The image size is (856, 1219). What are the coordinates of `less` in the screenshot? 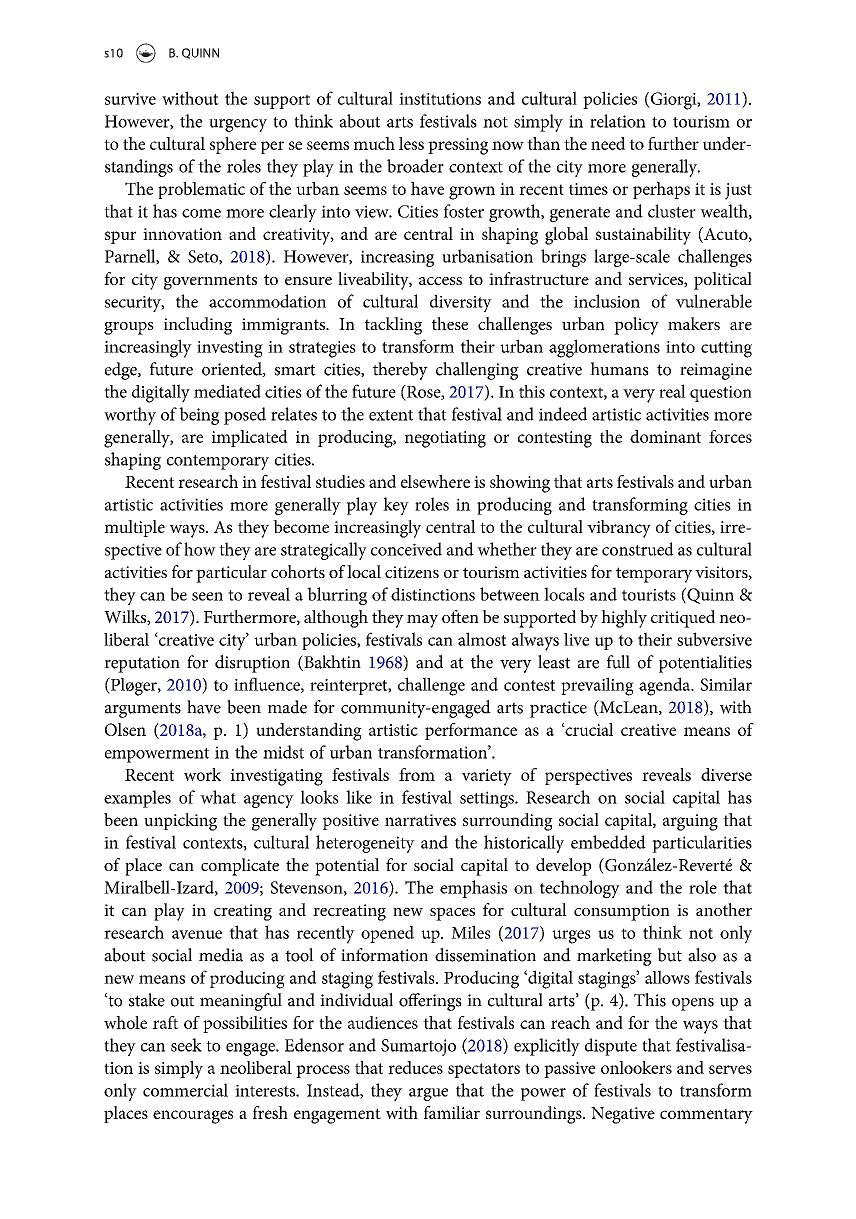 It's located at (411, 143).
